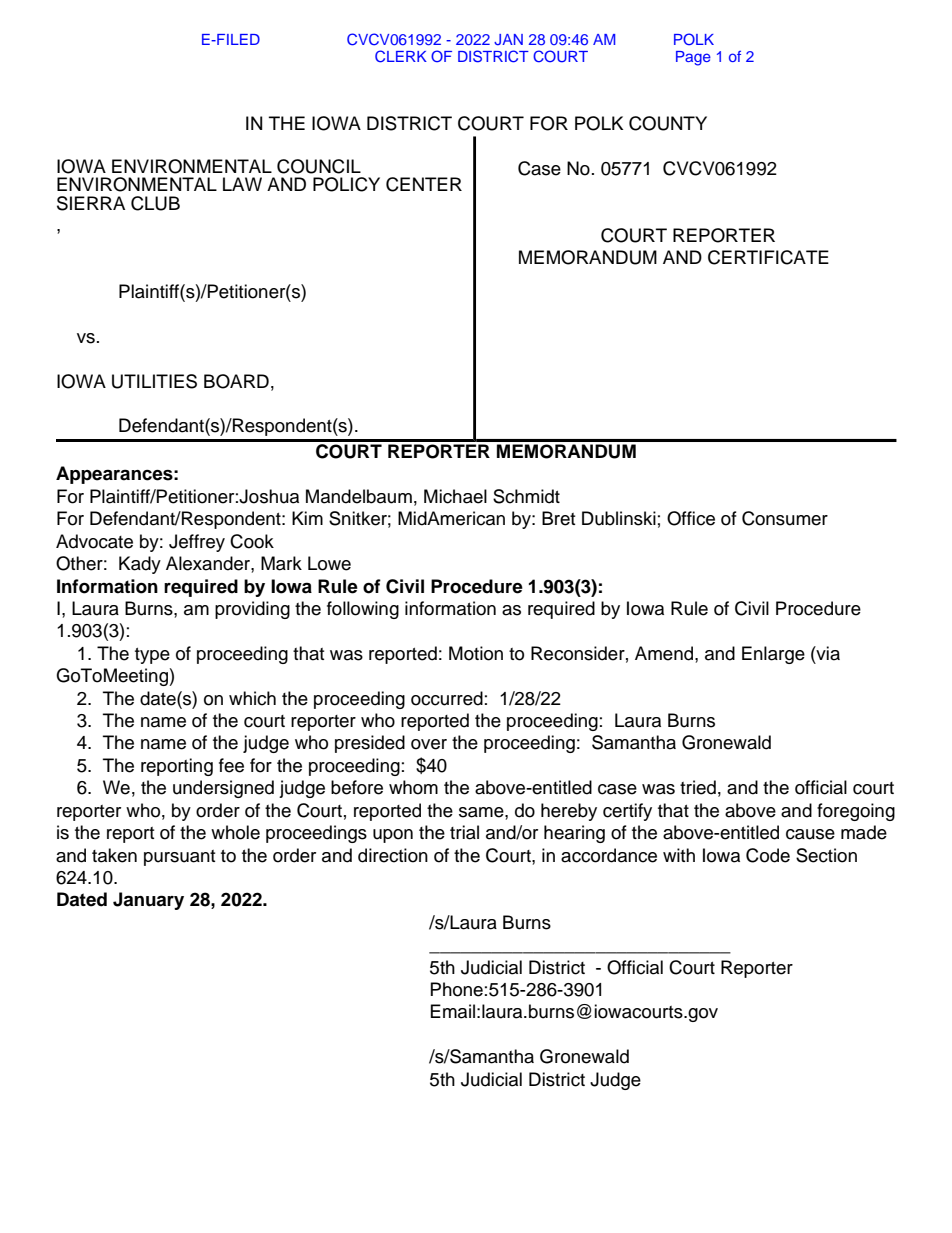 This screenshot has height=1233, width=952. What do you see at coordinates (179, 858) in the screenshot?
I see `pursuant` at bounding box center [179, 858].
